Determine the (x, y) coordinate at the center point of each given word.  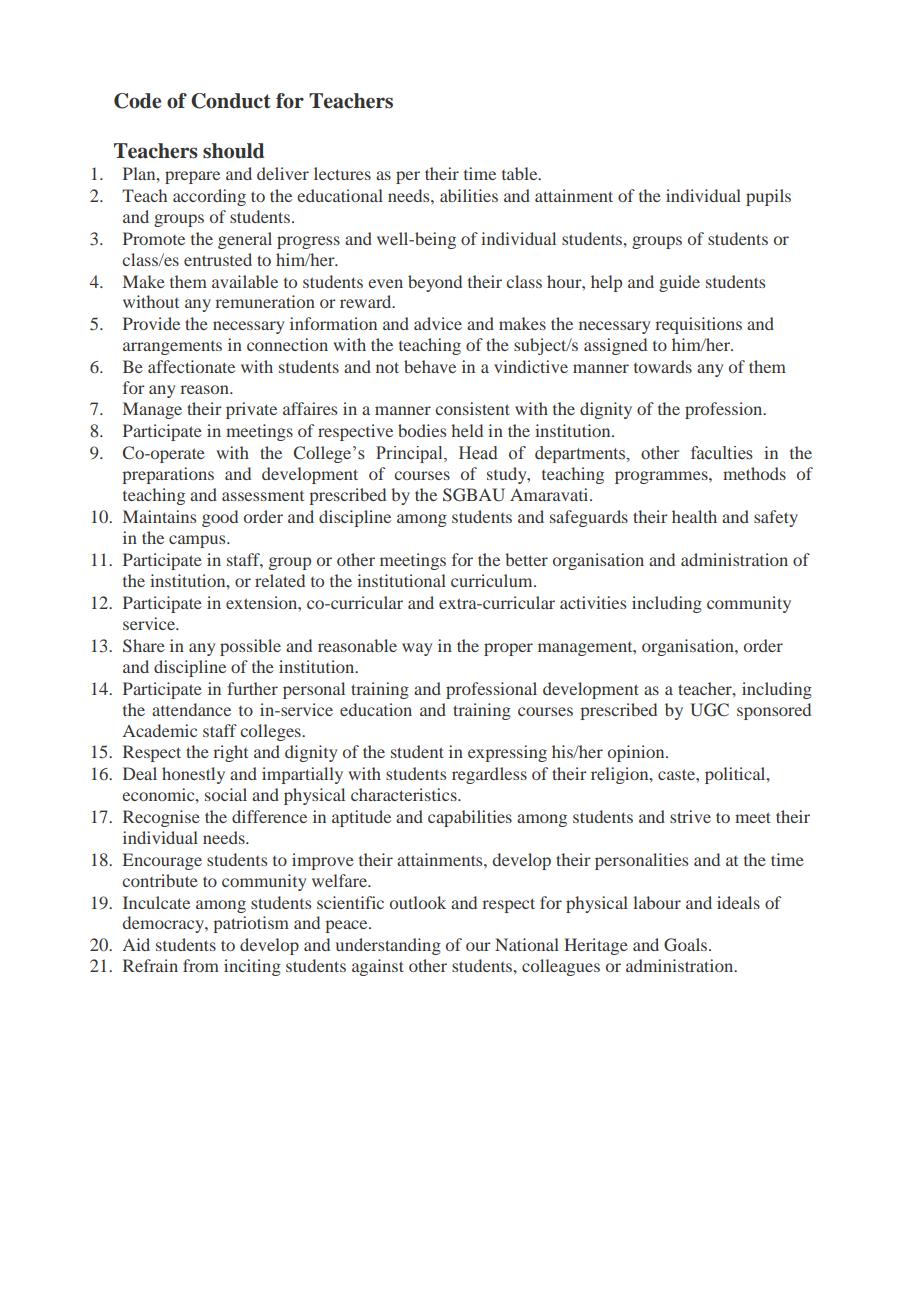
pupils (768, 197)
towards (663, 366)
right (230, 753)
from (201, 965)
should (233, 151)
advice (438, 323)
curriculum (493, 580)
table (521, 173)
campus (198, 541)
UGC (709, 710)
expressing (507, 753)
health (694, 516)
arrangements (172, 348)
